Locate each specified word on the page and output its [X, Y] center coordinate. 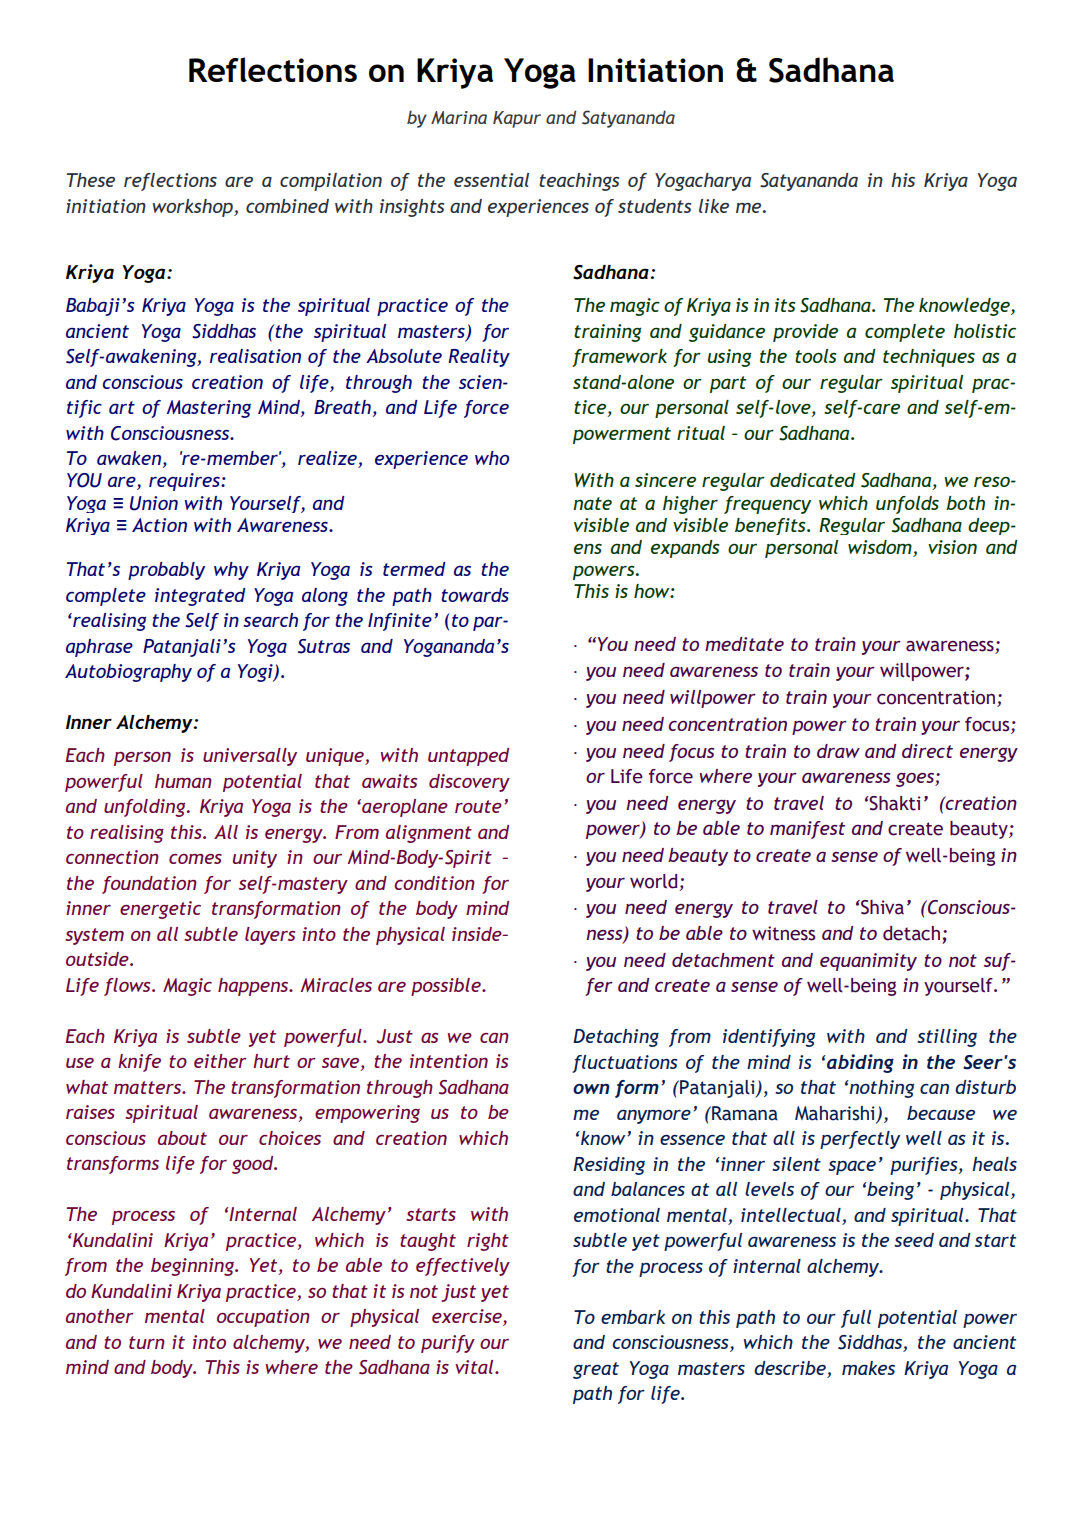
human [183, 781]
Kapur [517, 119]
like [714, 206]
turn [147, 1342]
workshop [193, 208]
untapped [468, 757]
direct [927, 751]
